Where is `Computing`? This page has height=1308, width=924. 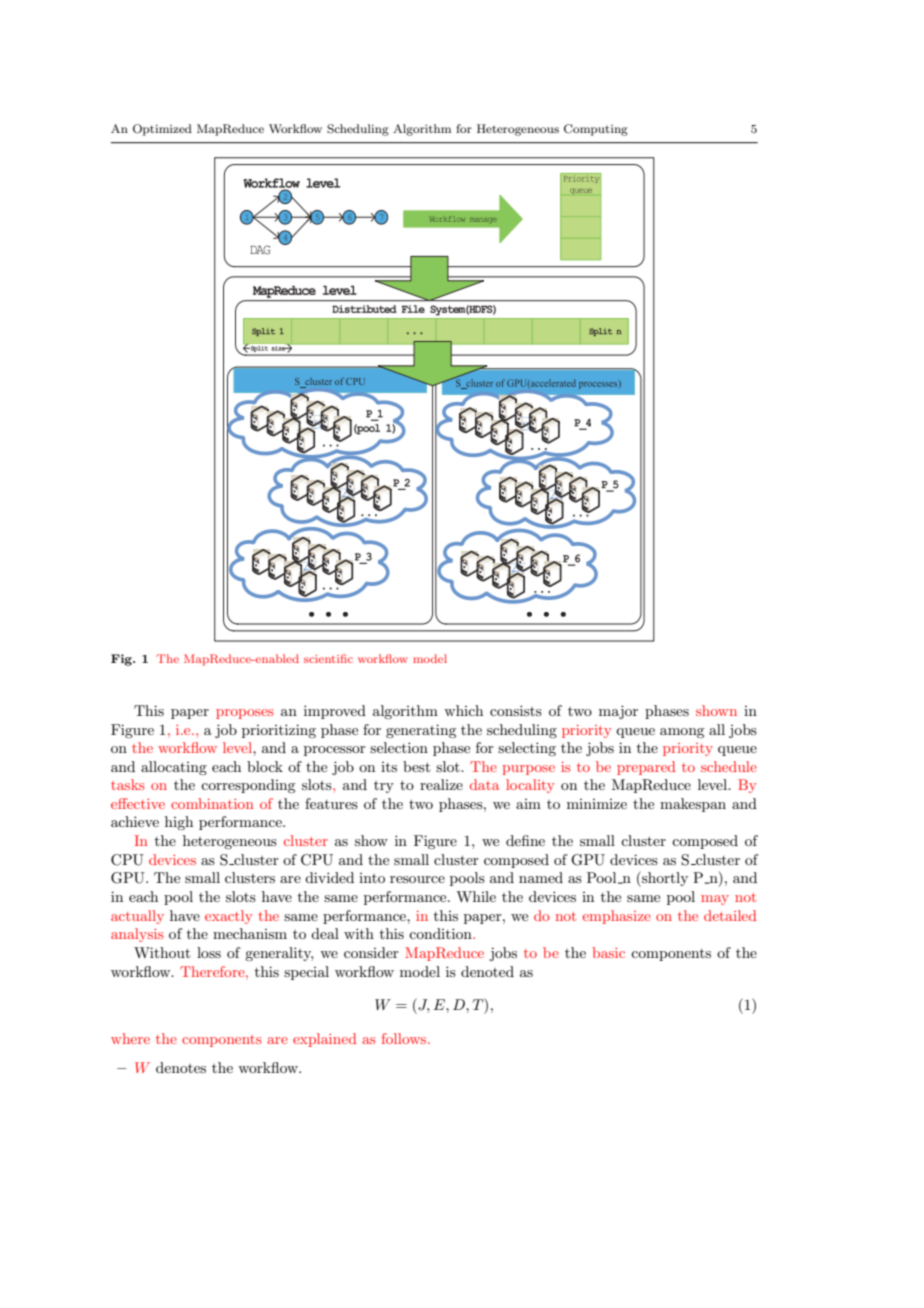
Computing is located at coordinates (596, 130).
